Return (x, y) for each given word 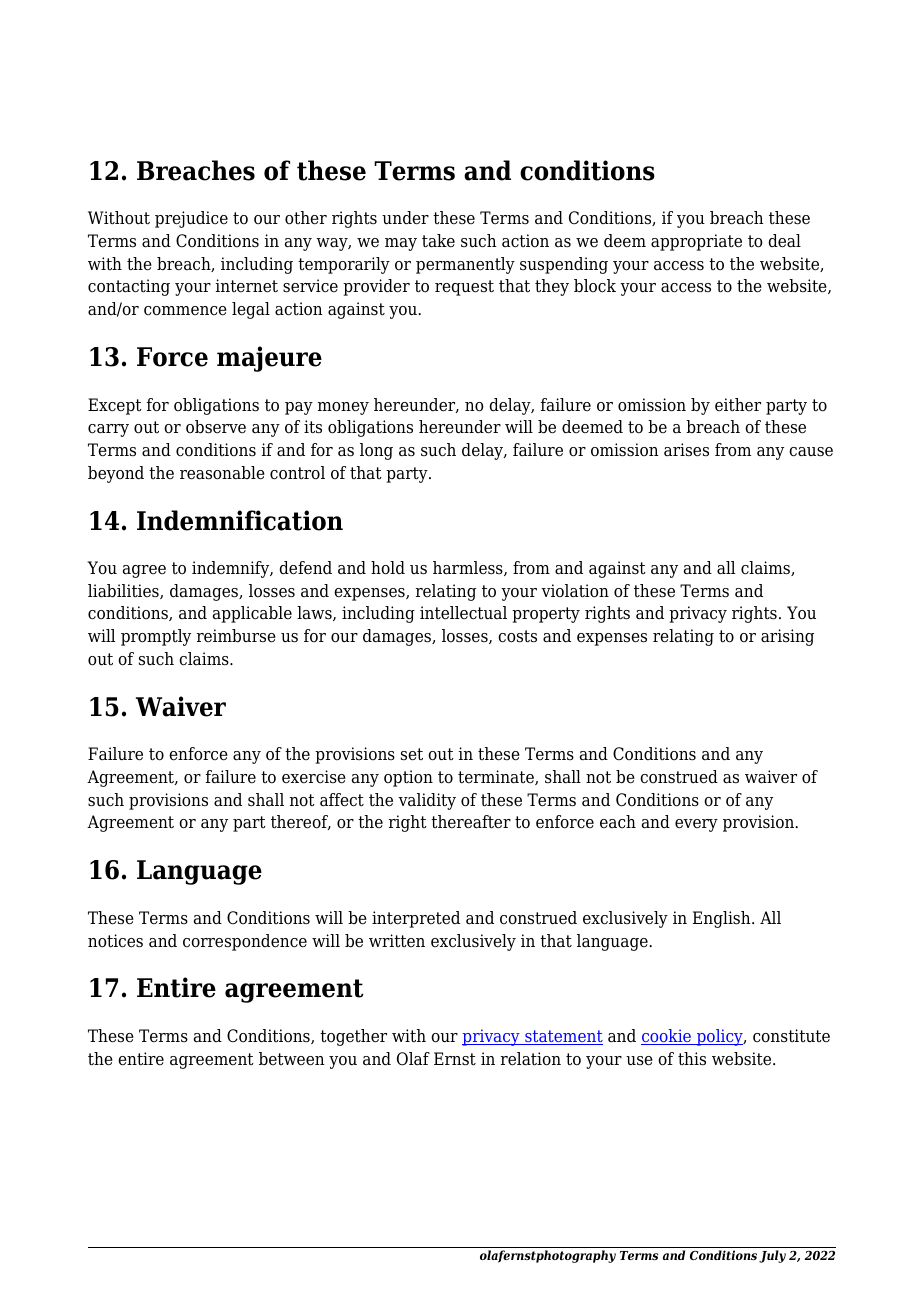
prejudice (191, 219)
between (292, 1059)
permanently (465, 265)
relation (531, 1059)
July (772, 1256)
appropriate (696, 242)
